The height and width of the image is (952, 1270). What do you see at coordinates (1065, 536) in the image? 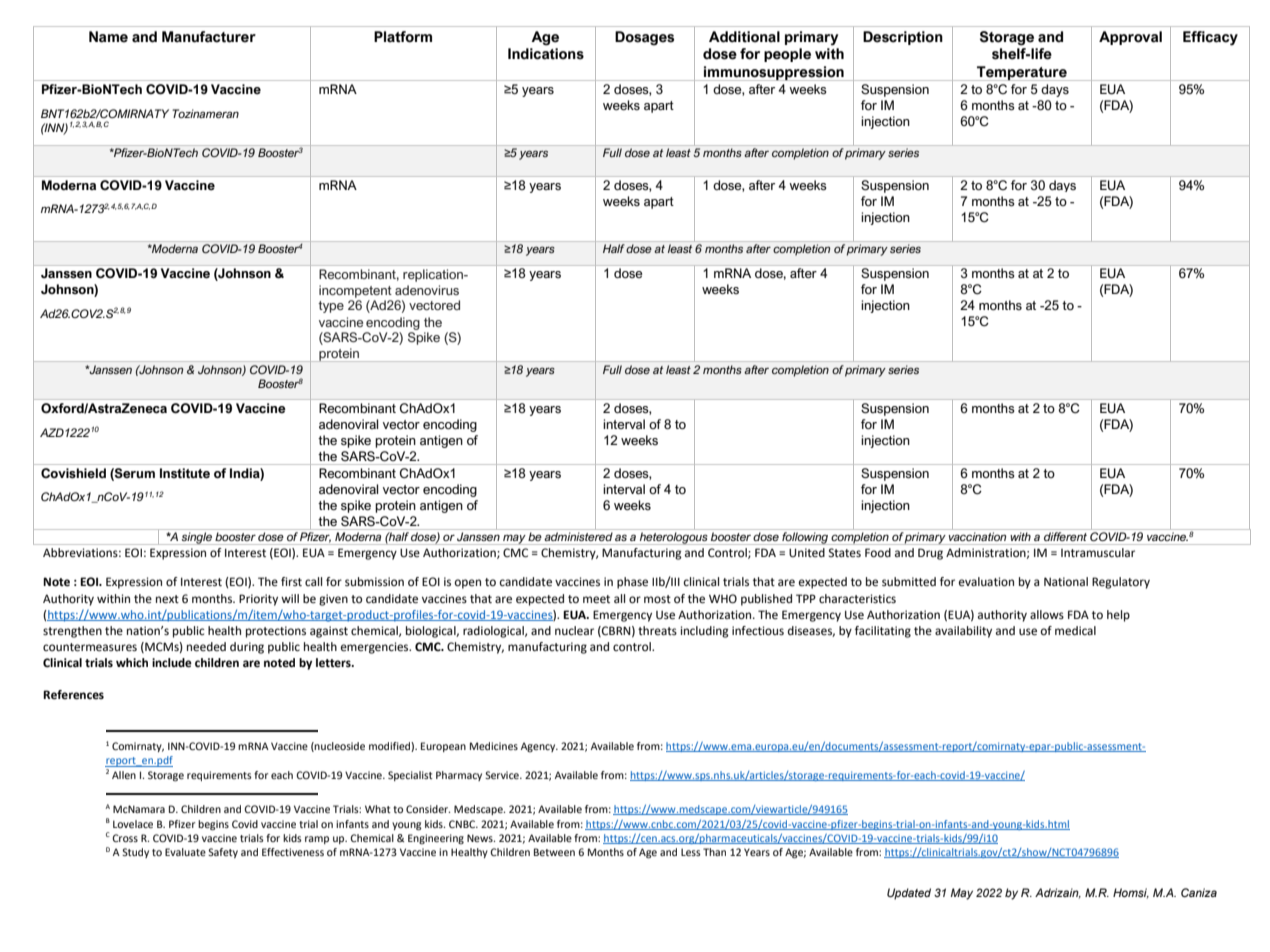
I see `different` at bounding box center [1065, 536].
